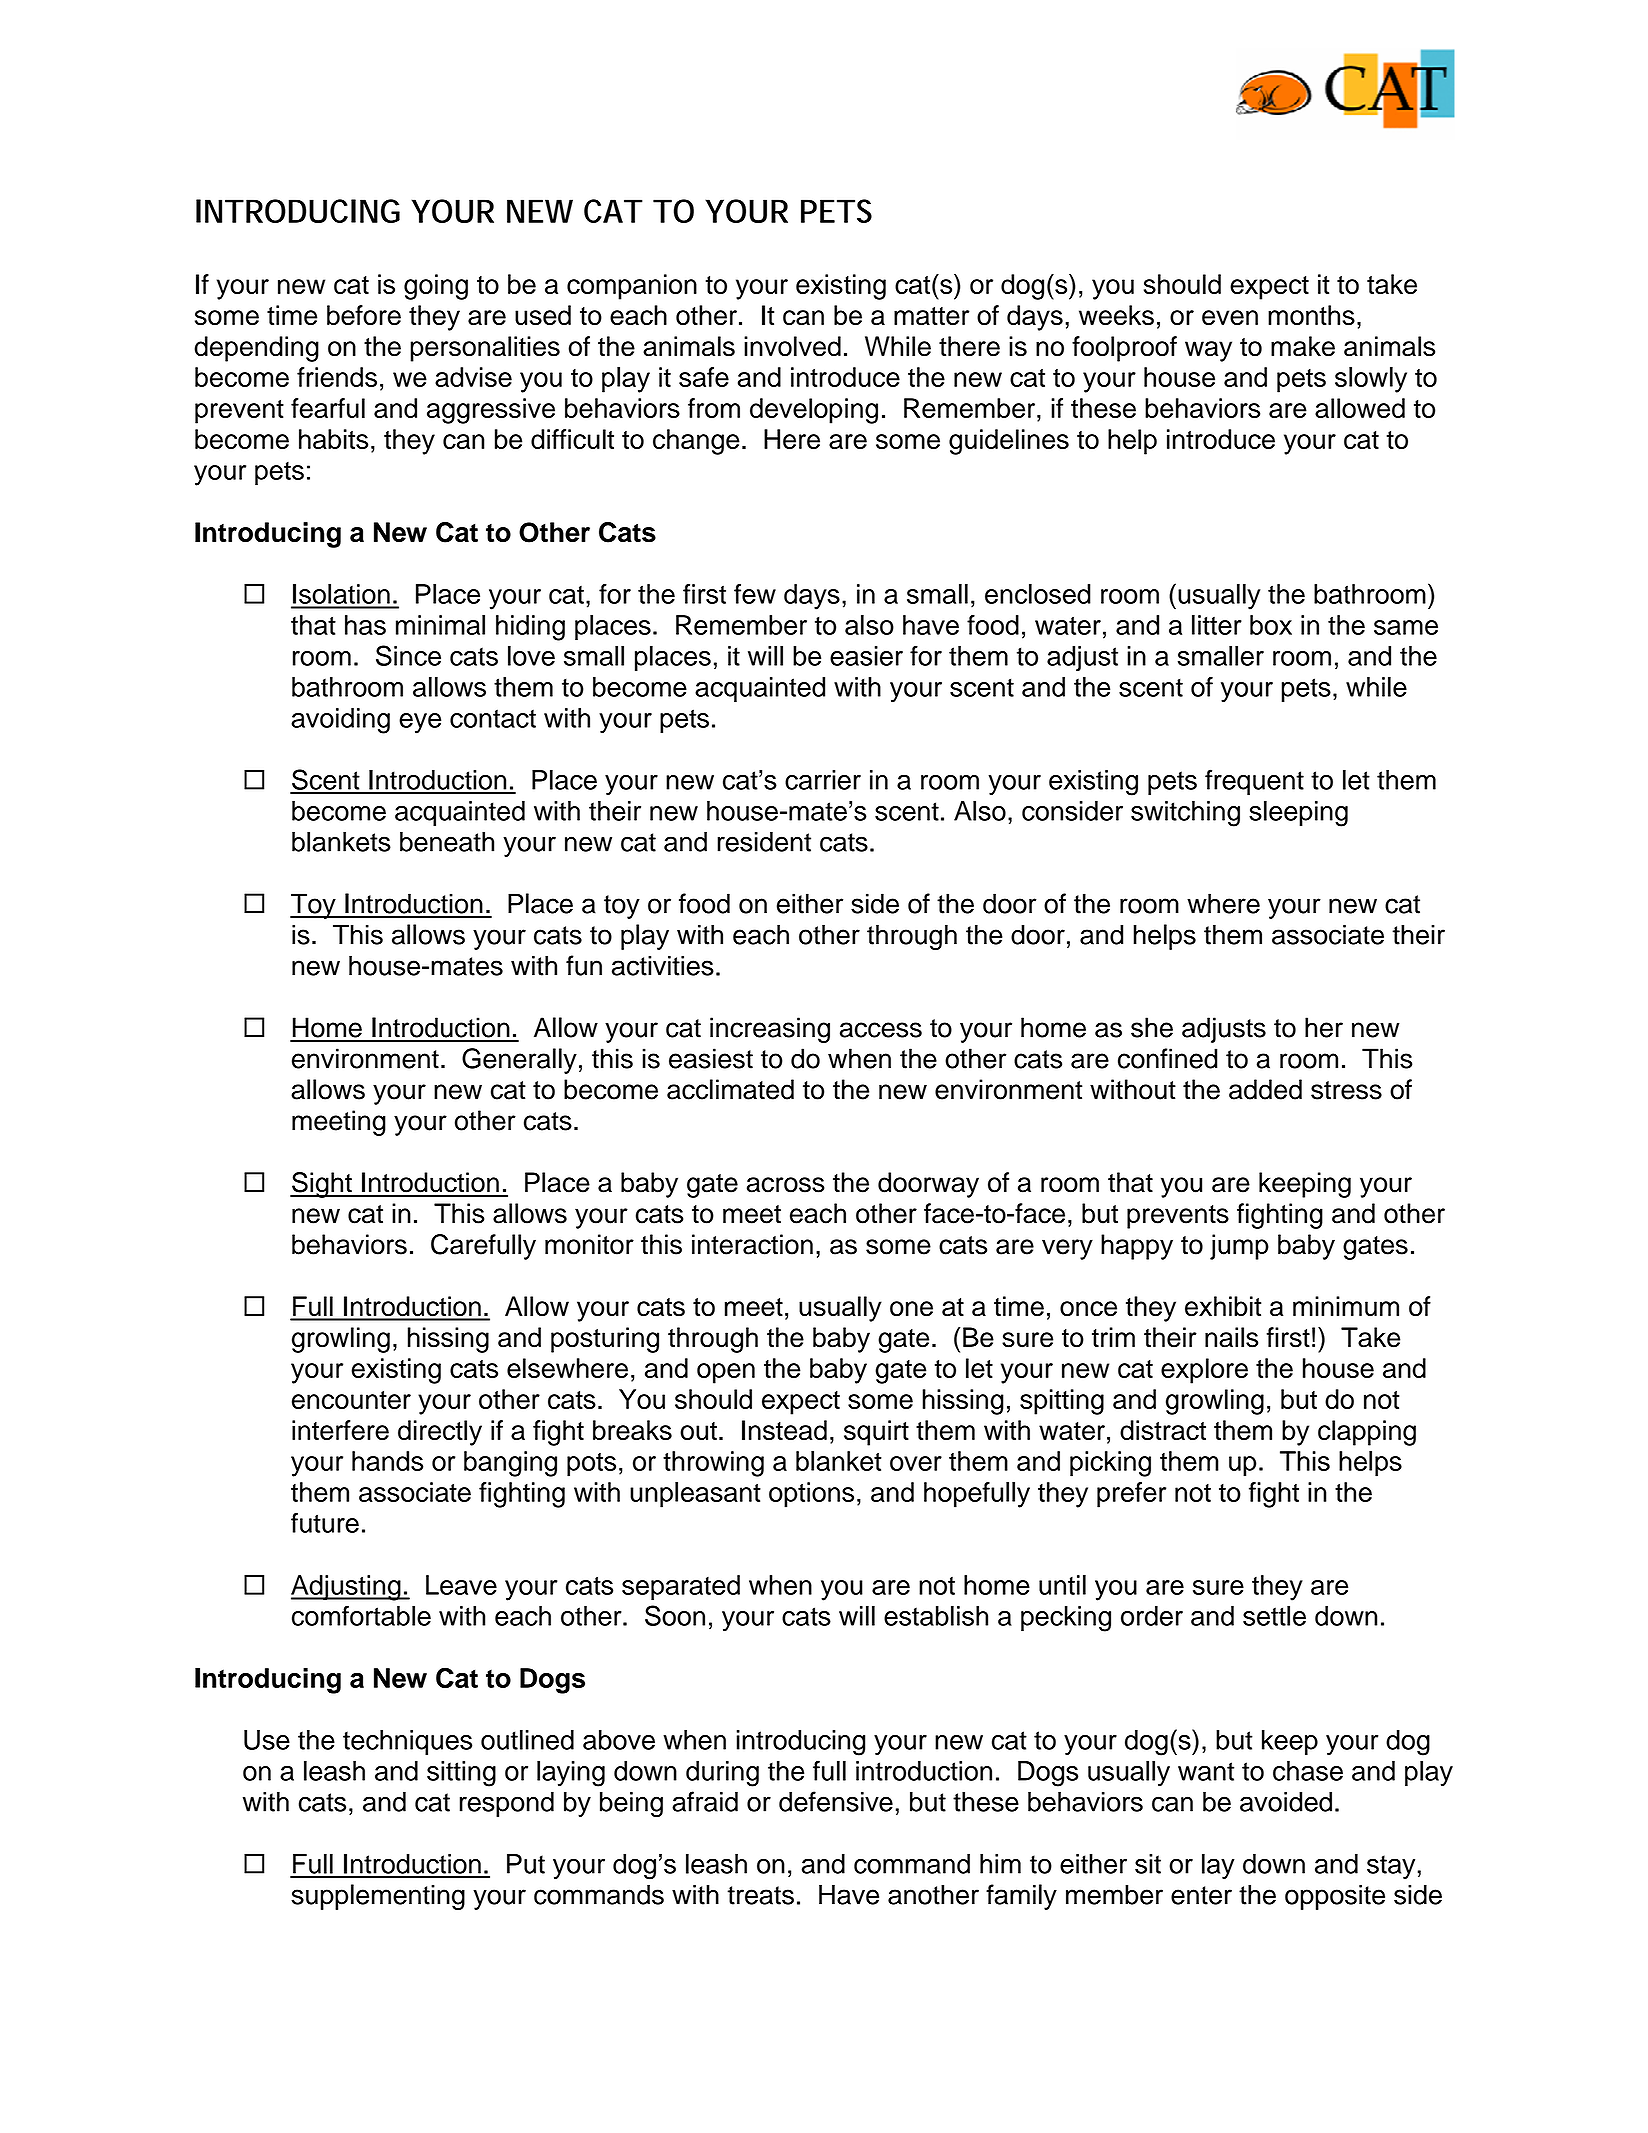 This screenshot has width=1648, height=2133. I want to click on added, so click(1265, 1089).
